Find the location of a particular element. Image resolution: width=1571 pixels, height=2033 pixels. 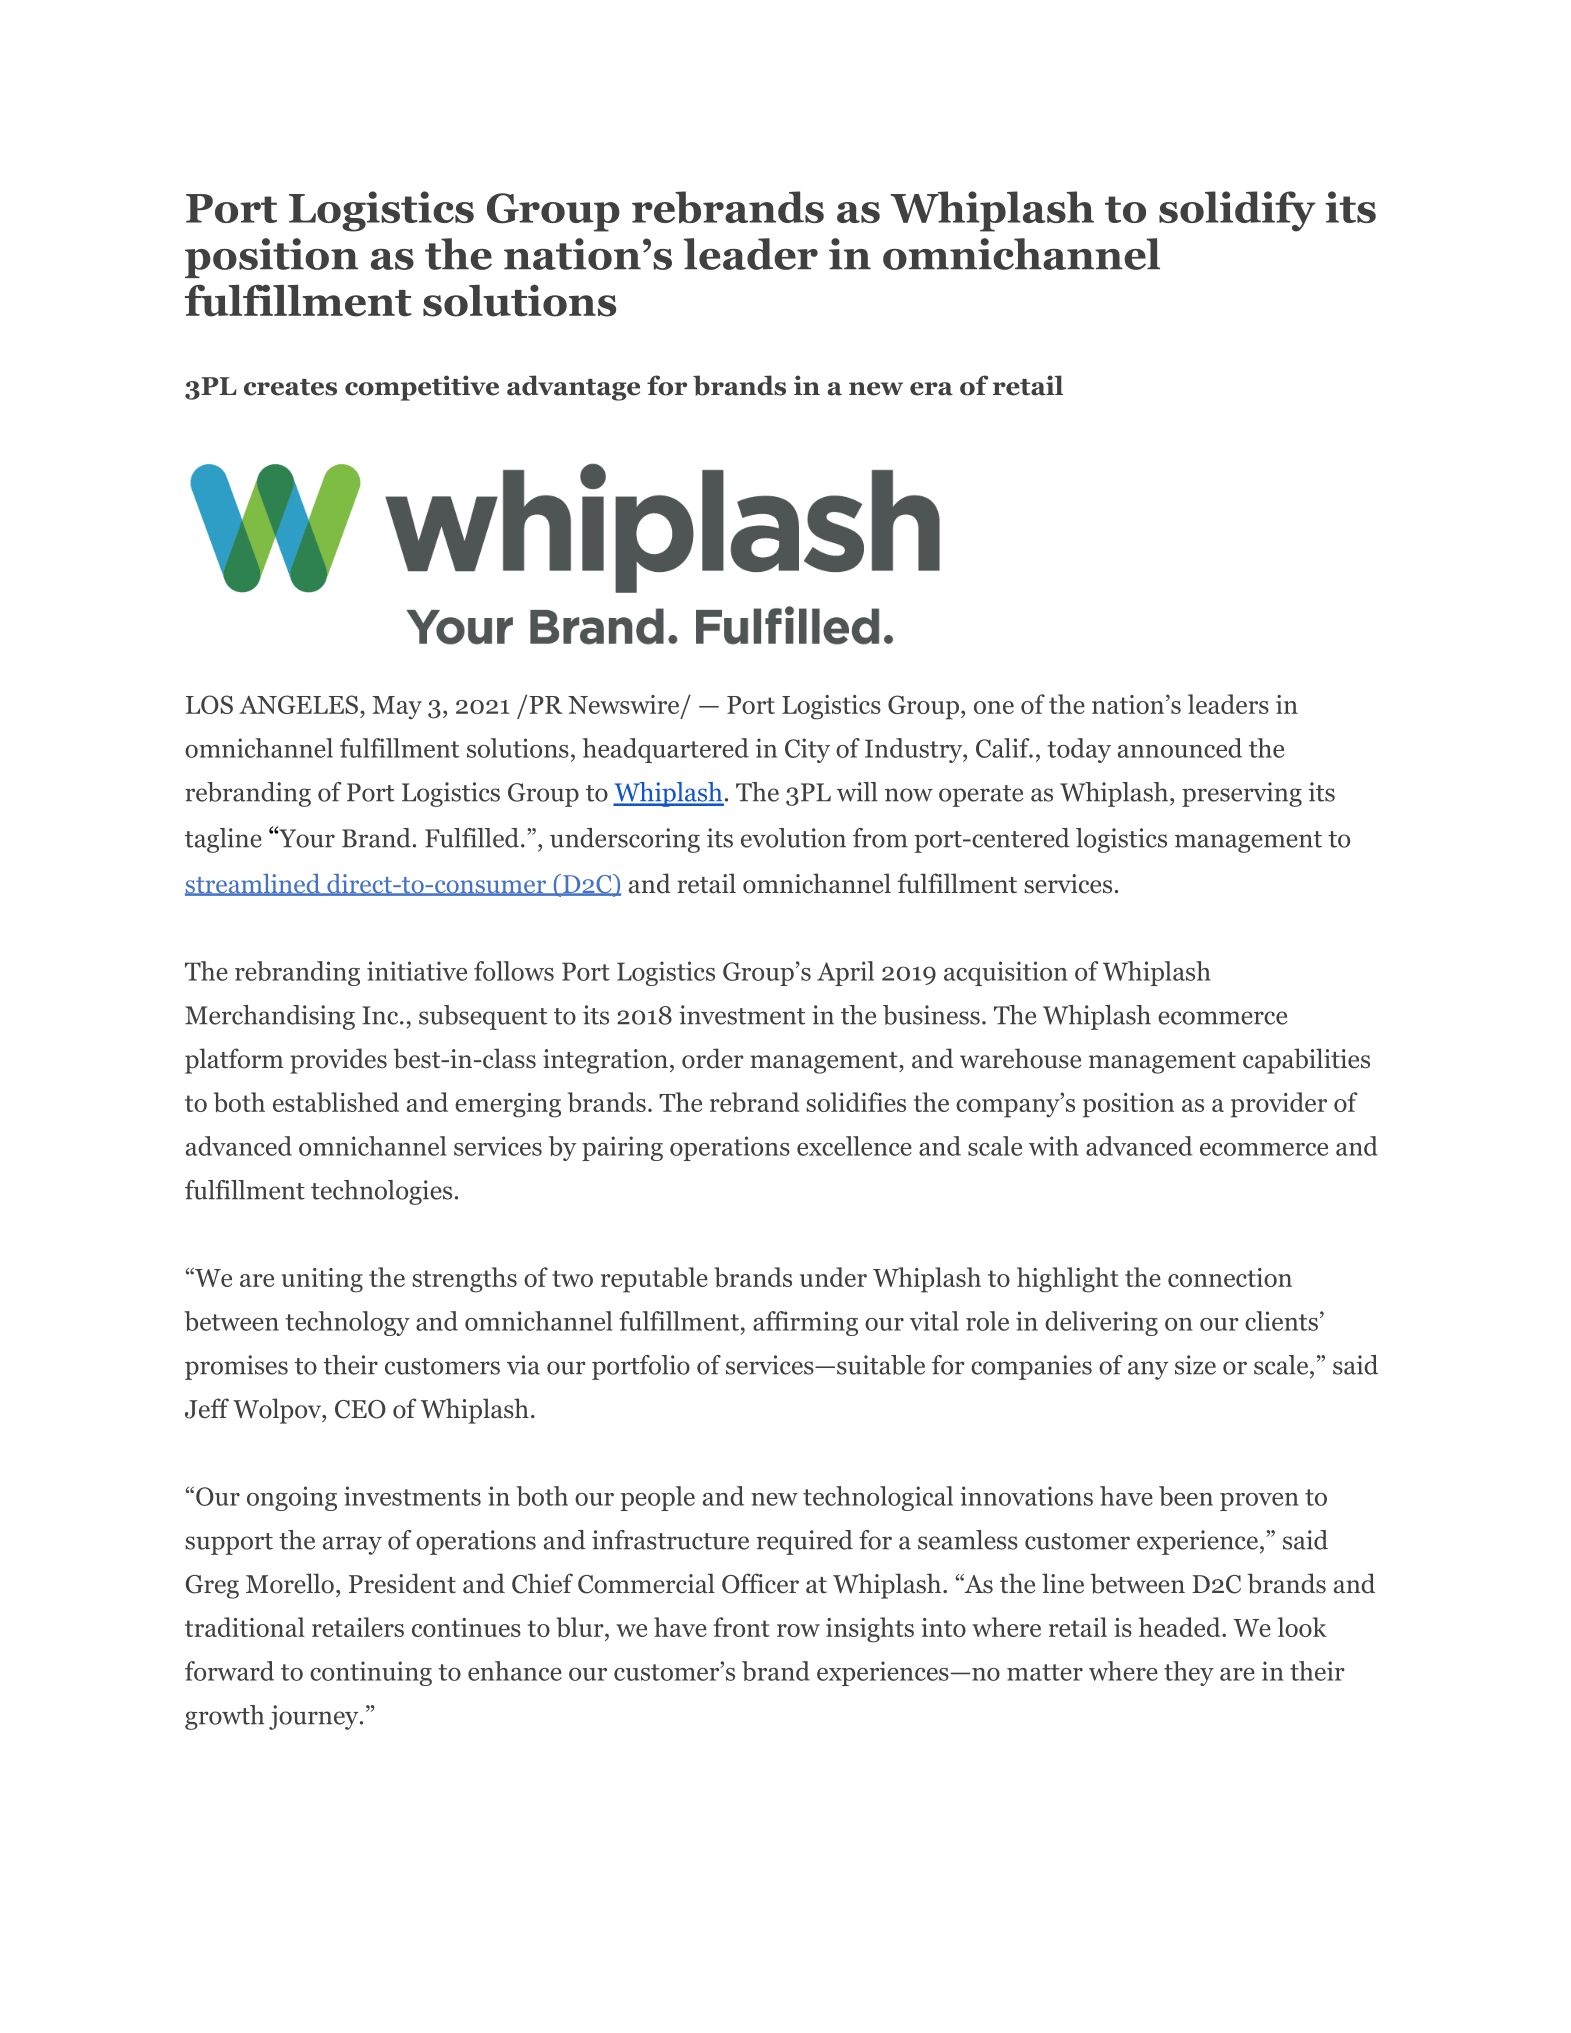

continuing is located at coordinates (371, 1673).
